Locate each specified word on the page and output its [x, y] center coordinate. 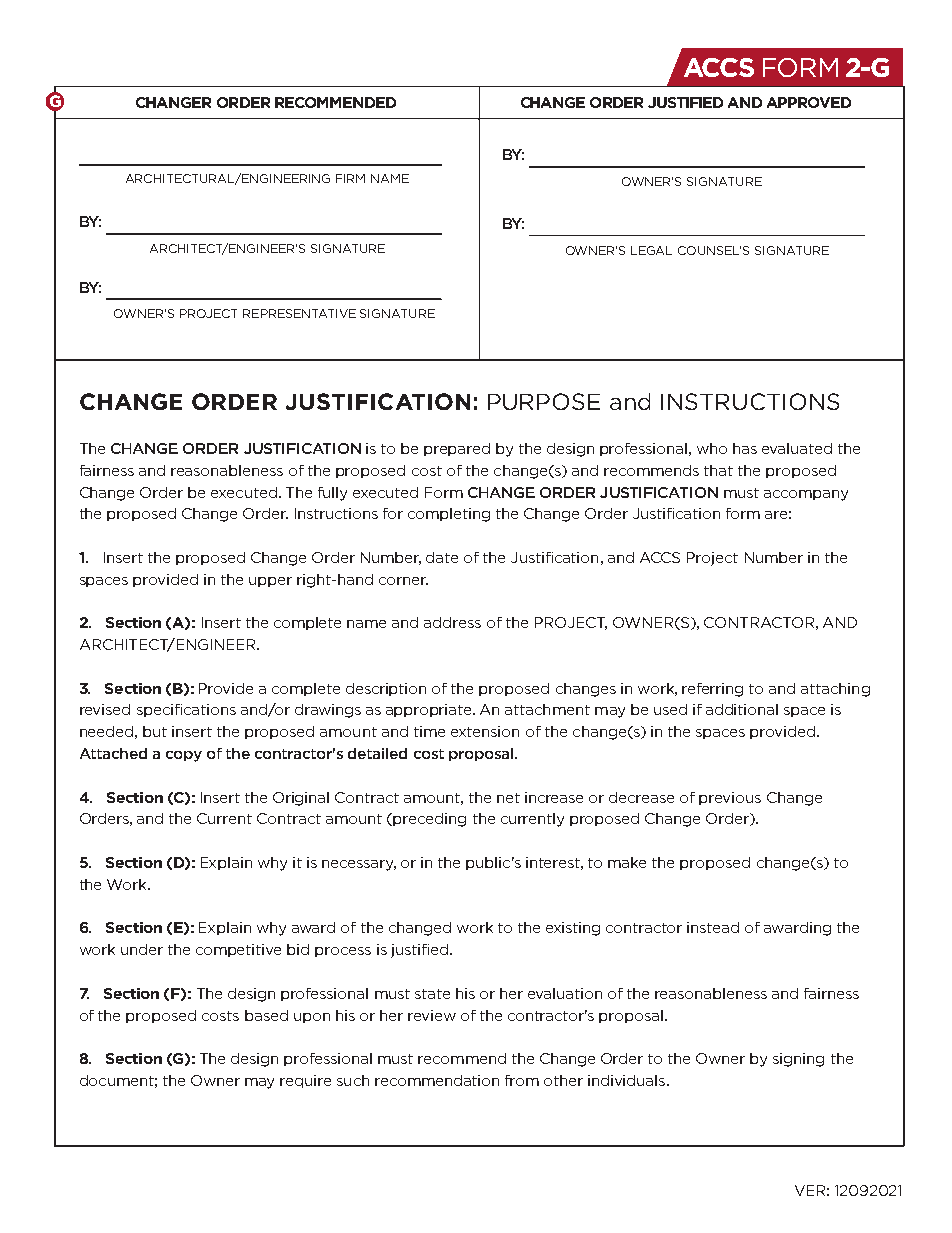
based [266, 1015]
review [432, 1015]
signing [798, 1060]
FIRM [350, 178]
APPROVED [809, 102]
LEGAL [651, 250]
